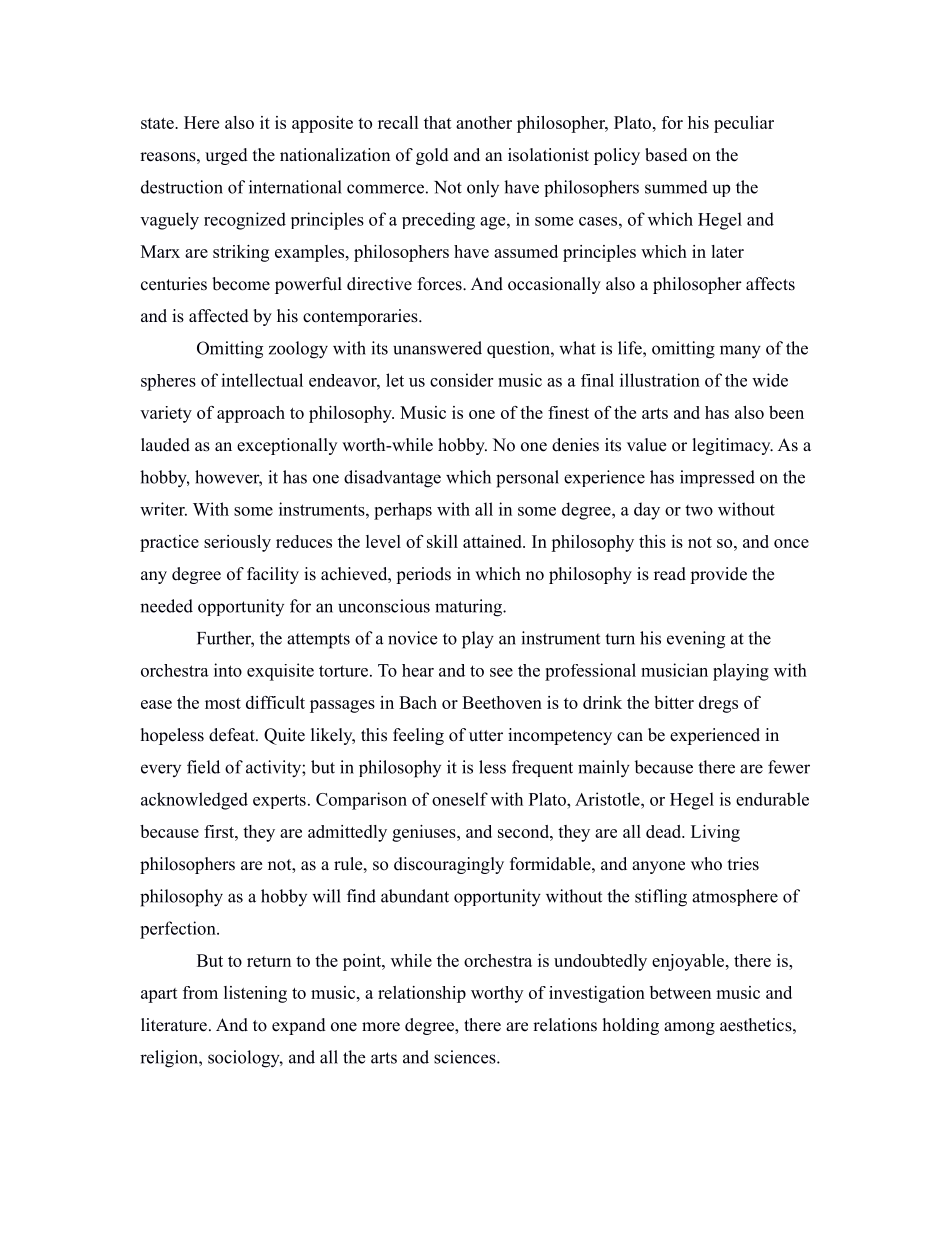 This page has width=952, height=1233. I want to click on intellectual, so click(262, 380).
